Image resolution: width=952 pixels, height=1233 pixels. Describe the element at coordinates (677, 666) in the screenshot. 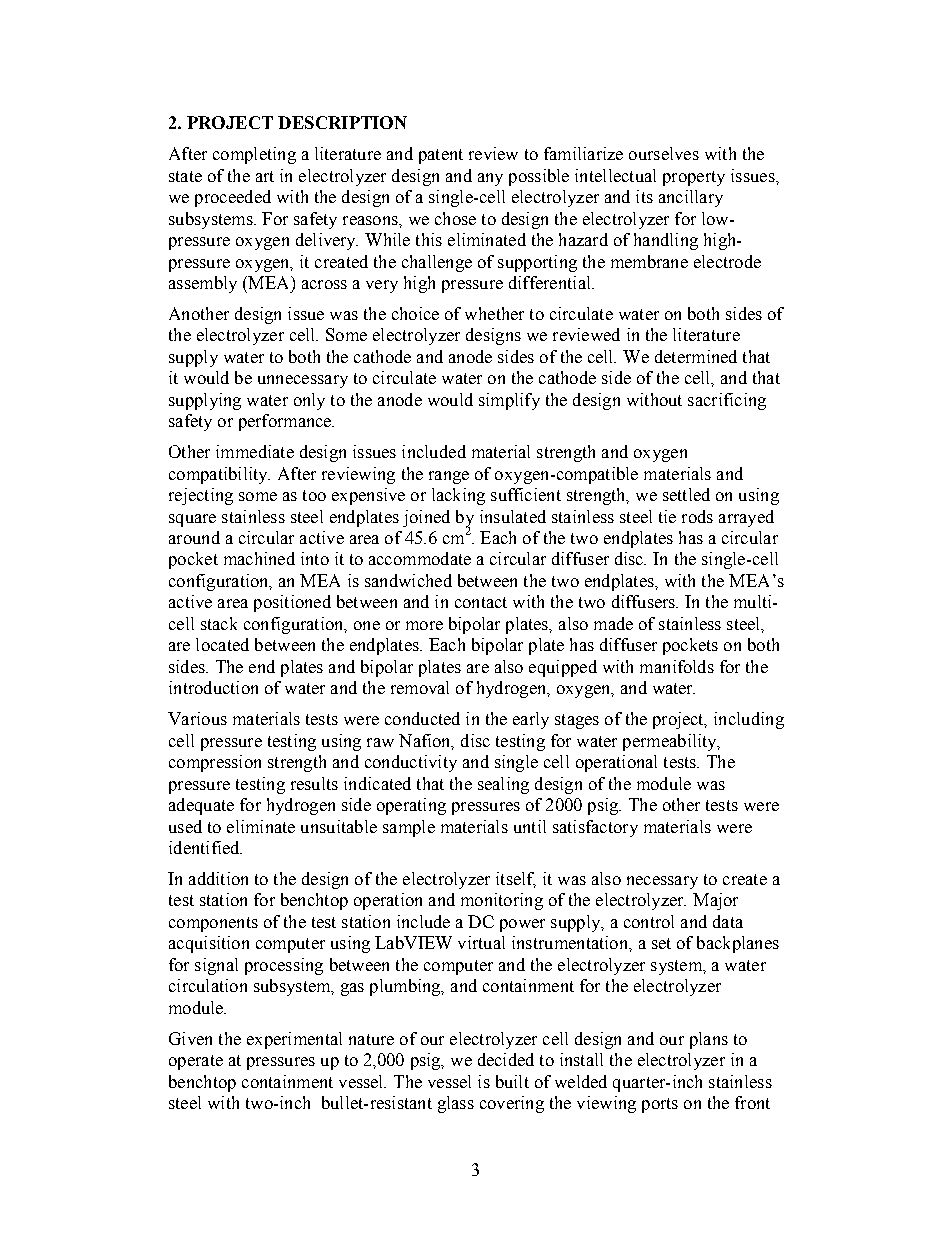

I see `manifolds` at that location.
